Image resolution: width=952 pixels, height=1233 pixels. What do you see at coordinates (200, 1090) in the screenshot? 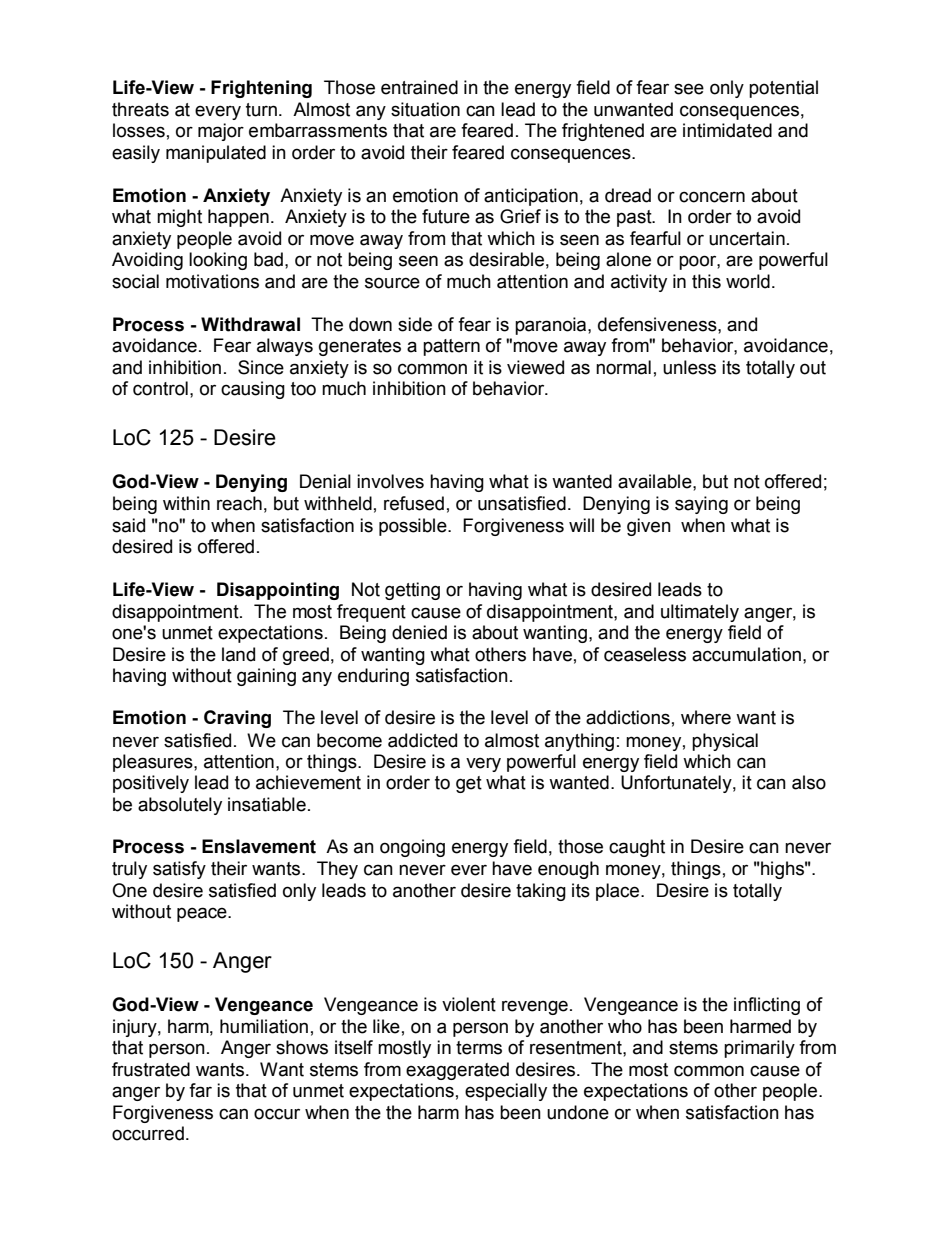
I see `far` at bounding box center [200, 1090].
